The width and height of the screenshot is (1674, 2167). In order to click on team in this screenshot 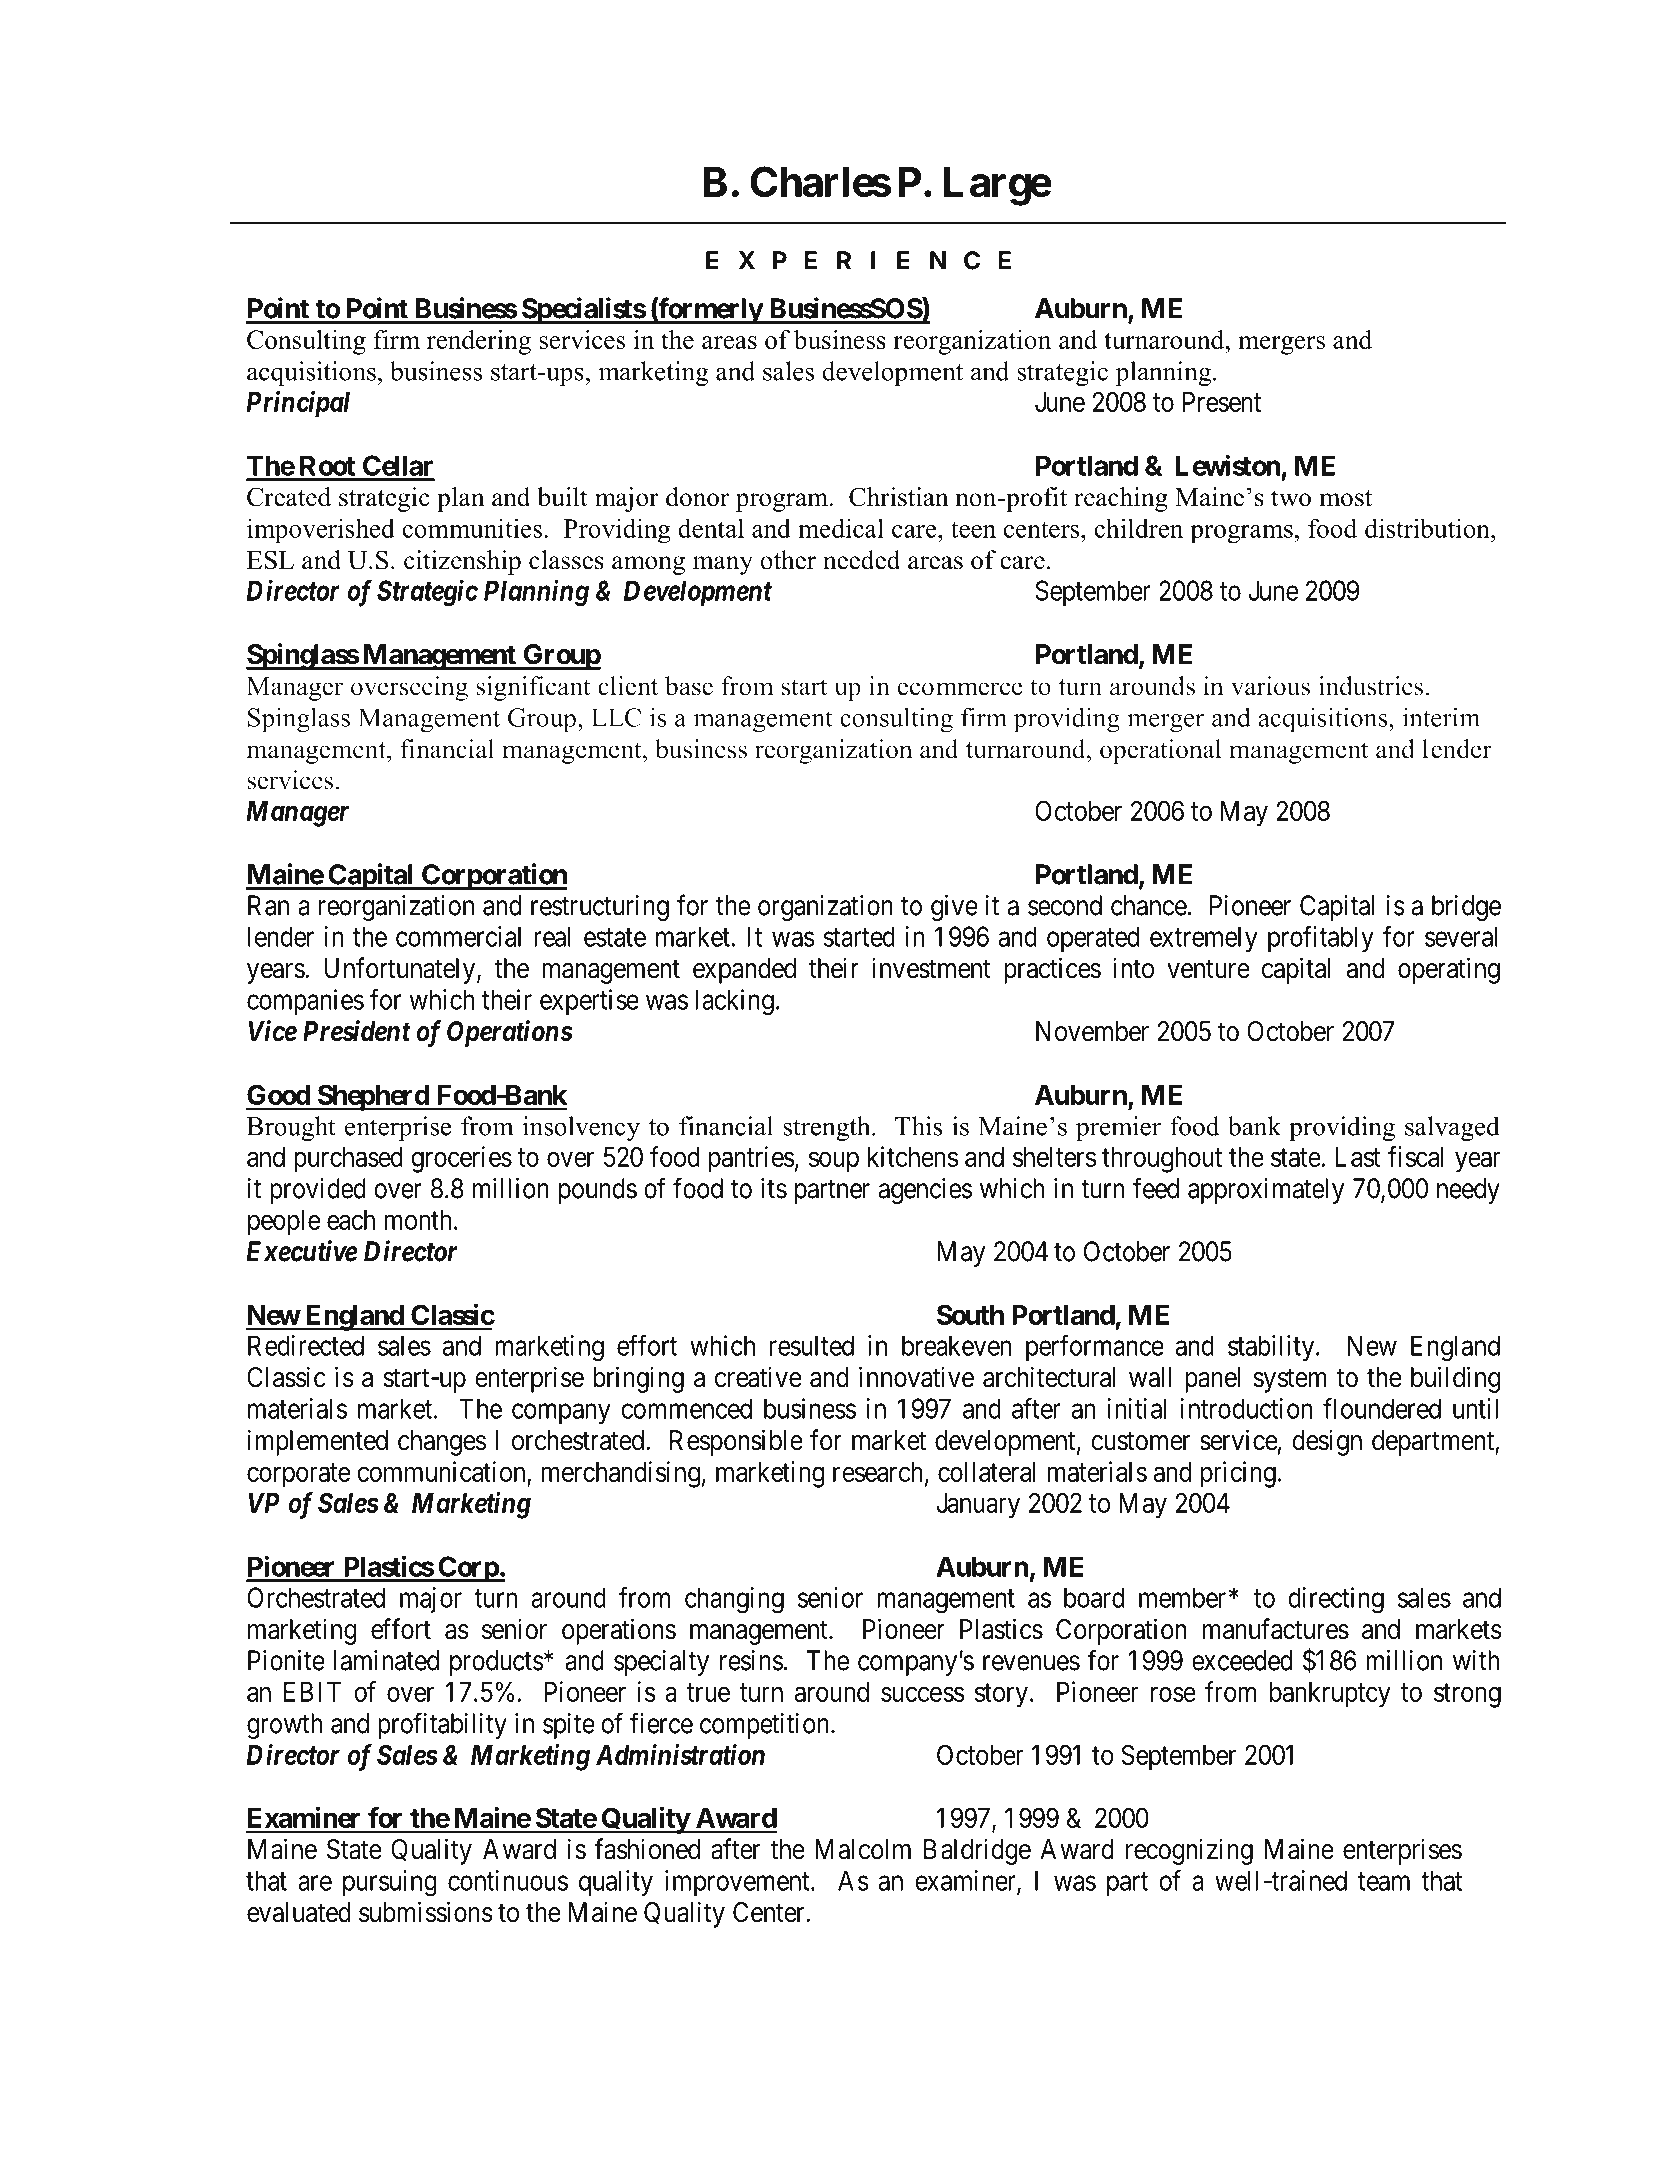, I will do `click(1384, 1881)`.
